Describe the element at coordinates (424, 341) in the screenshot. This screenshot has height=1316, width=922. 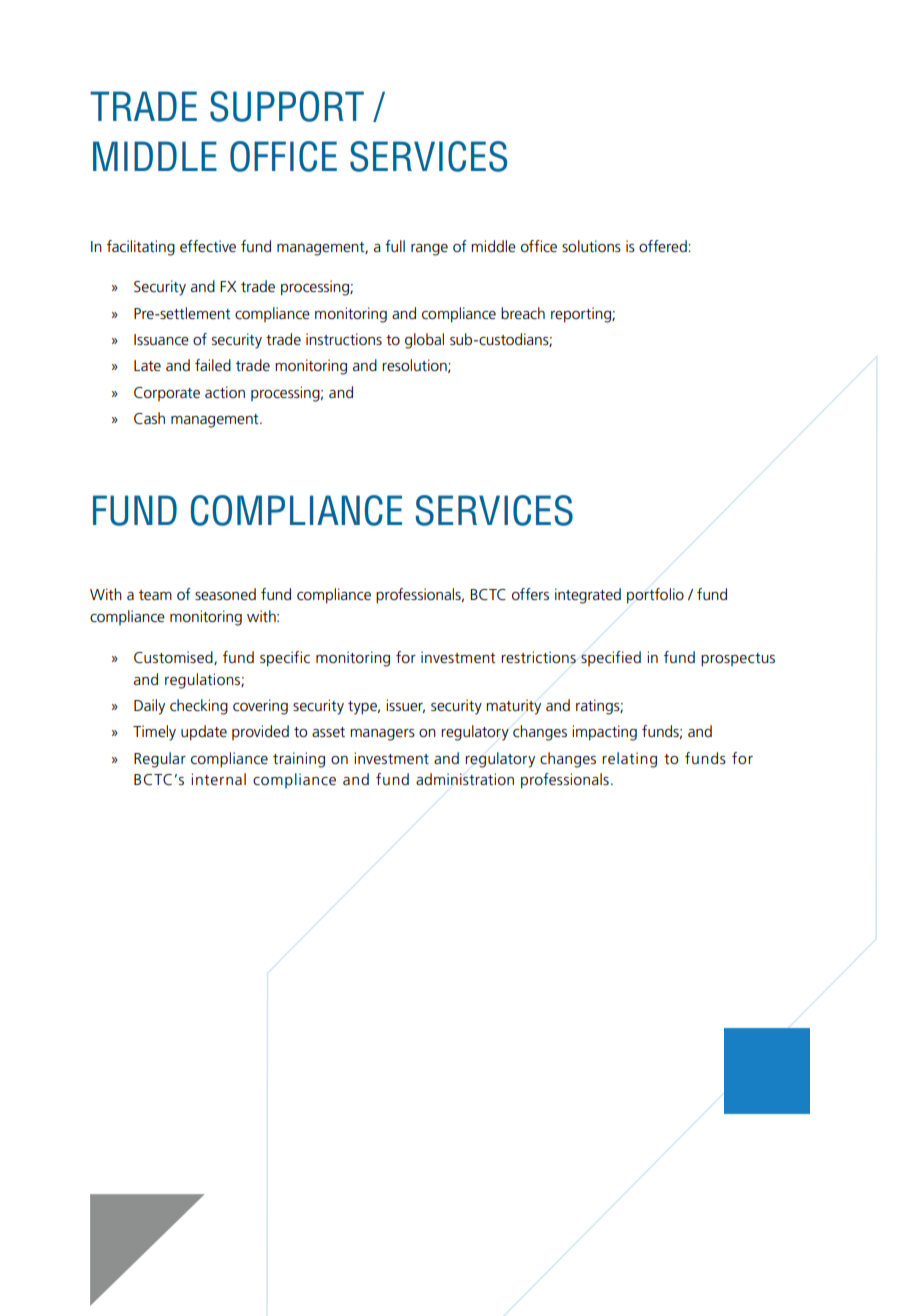
I see `global` at that location.
